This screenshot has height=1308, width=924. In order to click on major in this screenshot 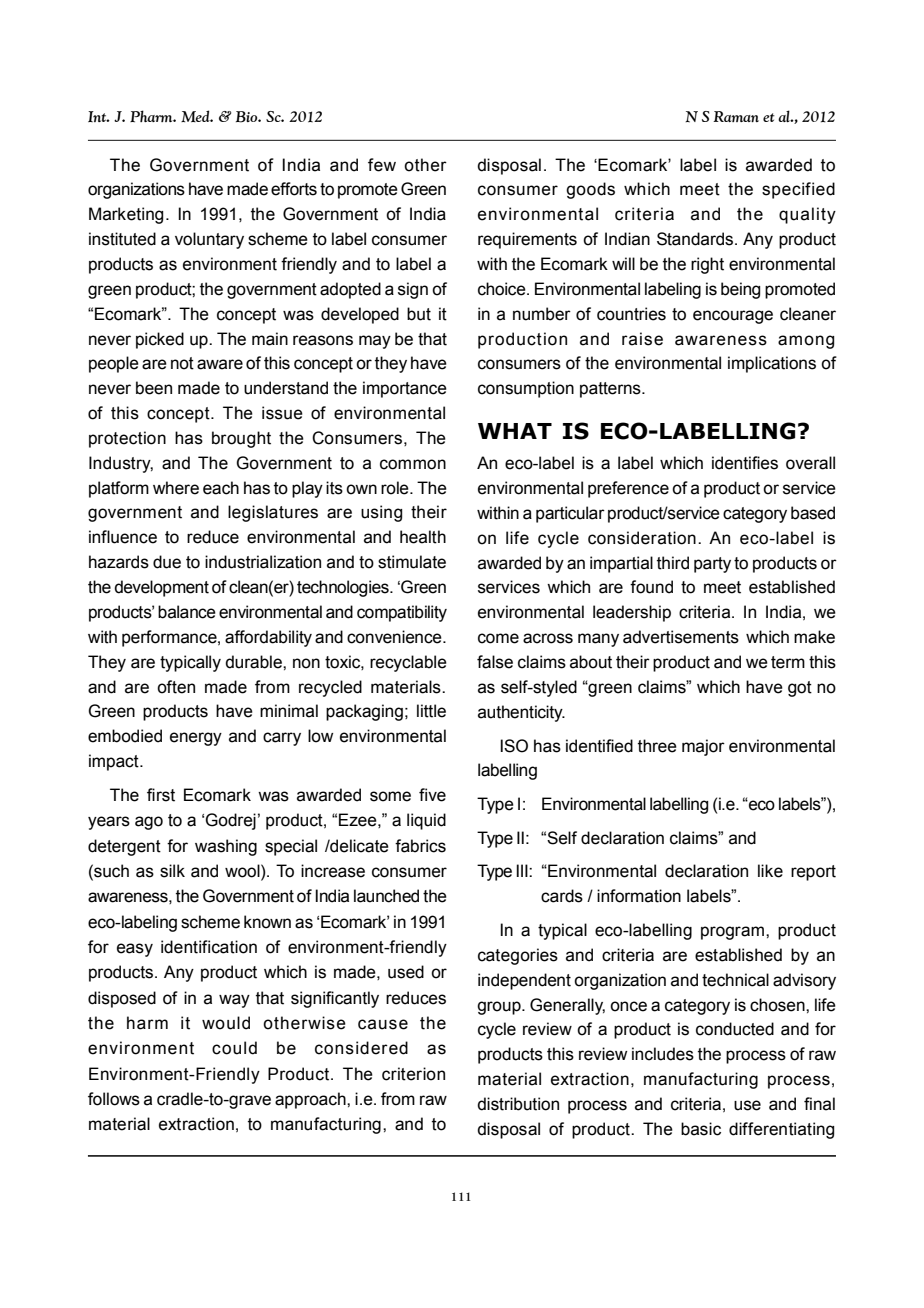, I will do `click(703, 747)`.
